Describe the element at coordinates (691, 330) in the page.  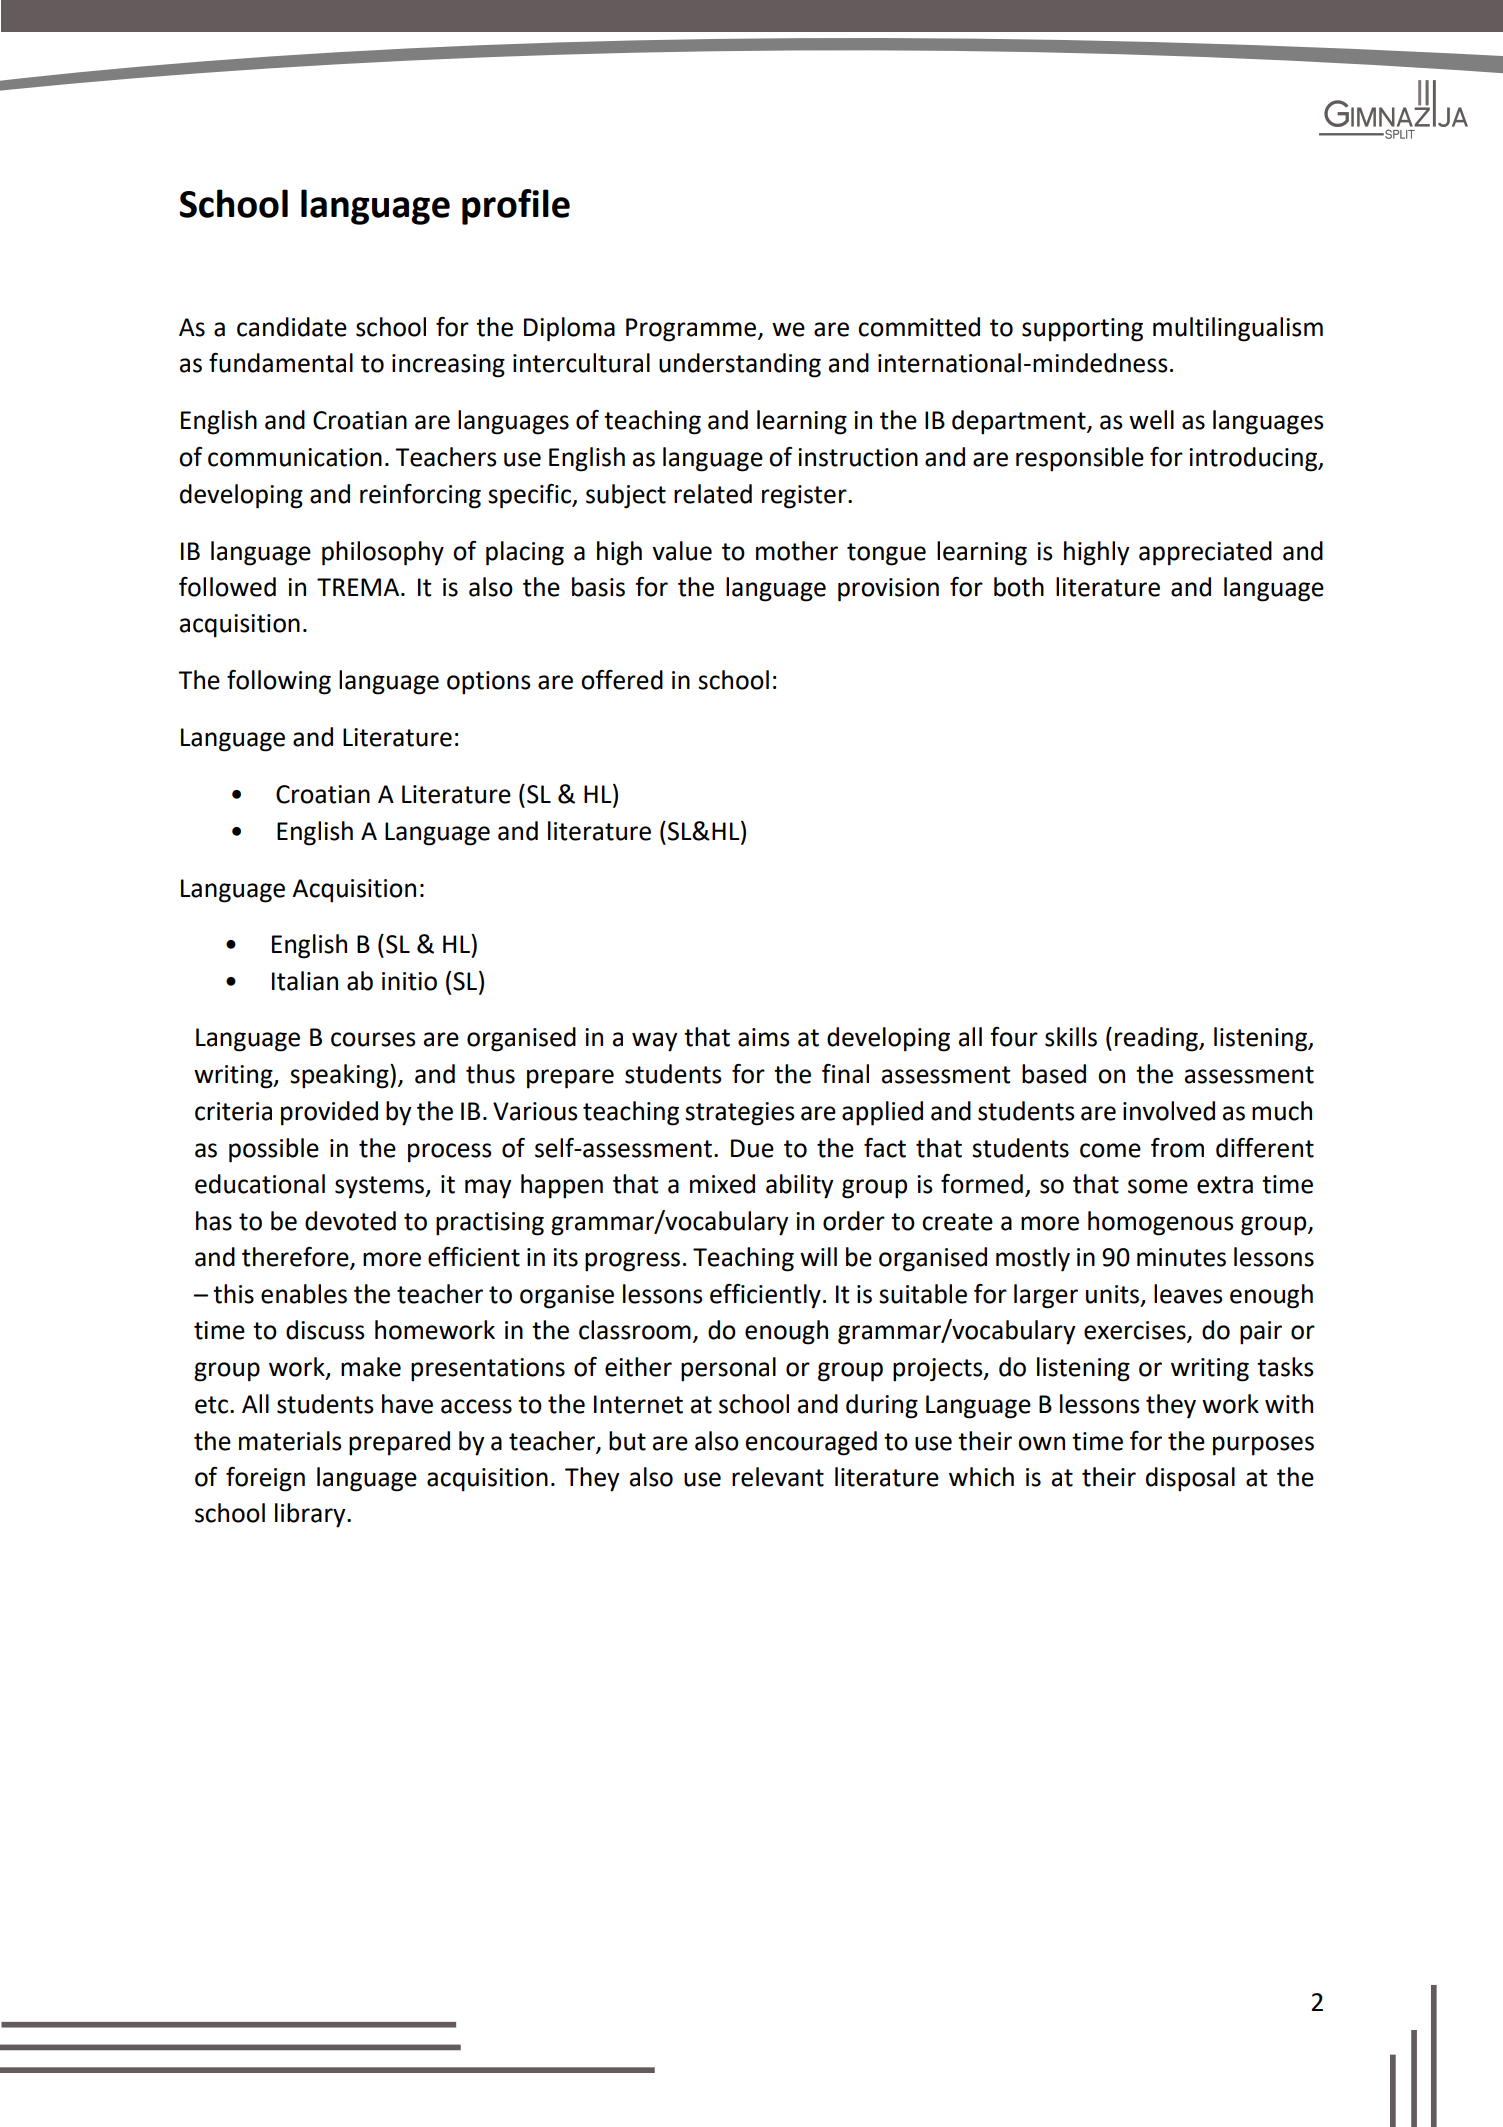
I see `Programme` at that location.
